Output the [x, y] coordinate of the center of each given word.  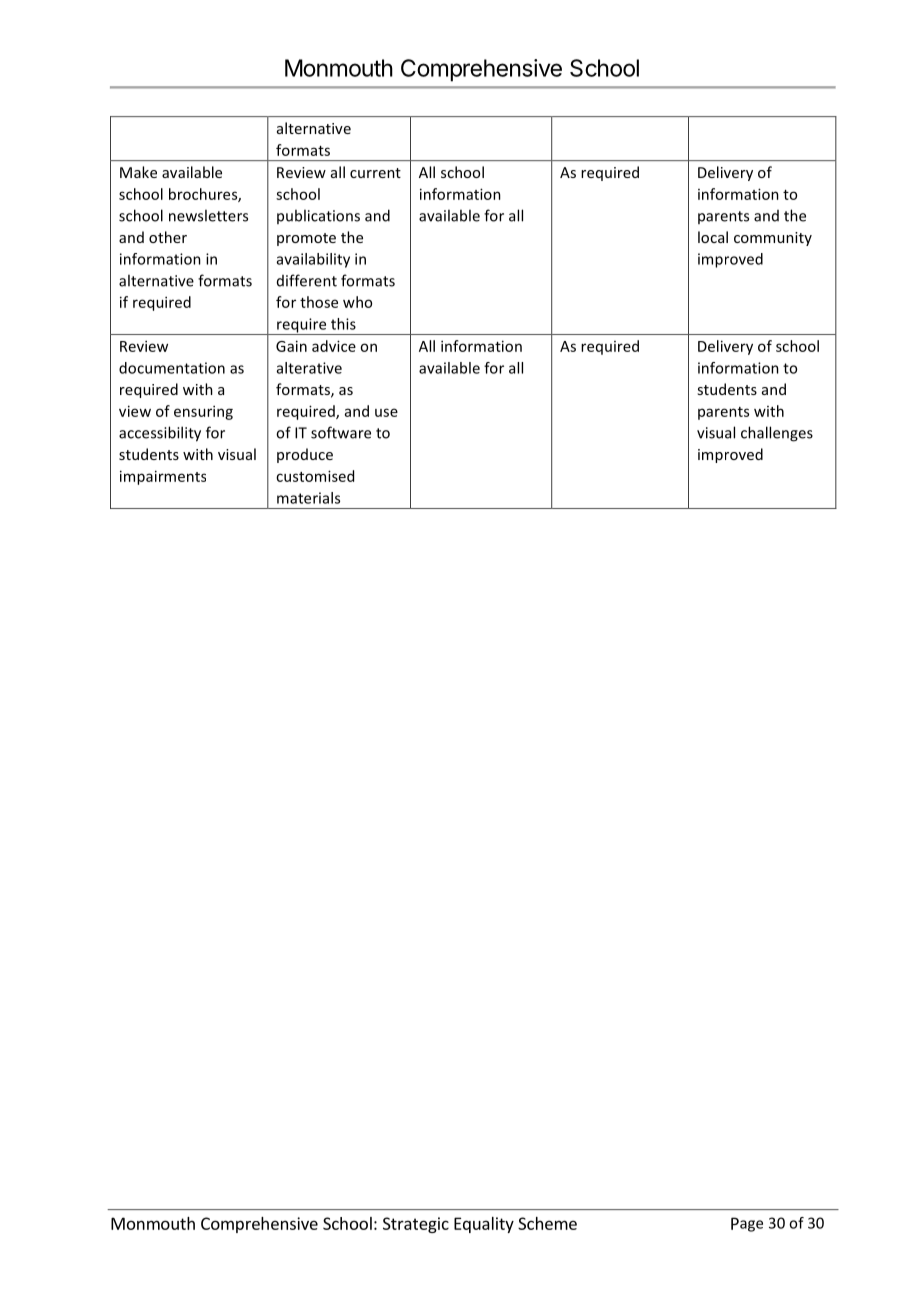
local [713, 237]
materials [308, 498]
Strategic [416, 1225]
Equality [484, 1225]
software [341, 432]
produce [305, 455]
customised [315, 476]
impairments [163, 477]
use [386, 412]
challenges [777, 434]
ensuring [203, 412]
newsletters [208, 215]
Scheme [547, 1223]
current [375, 173]
